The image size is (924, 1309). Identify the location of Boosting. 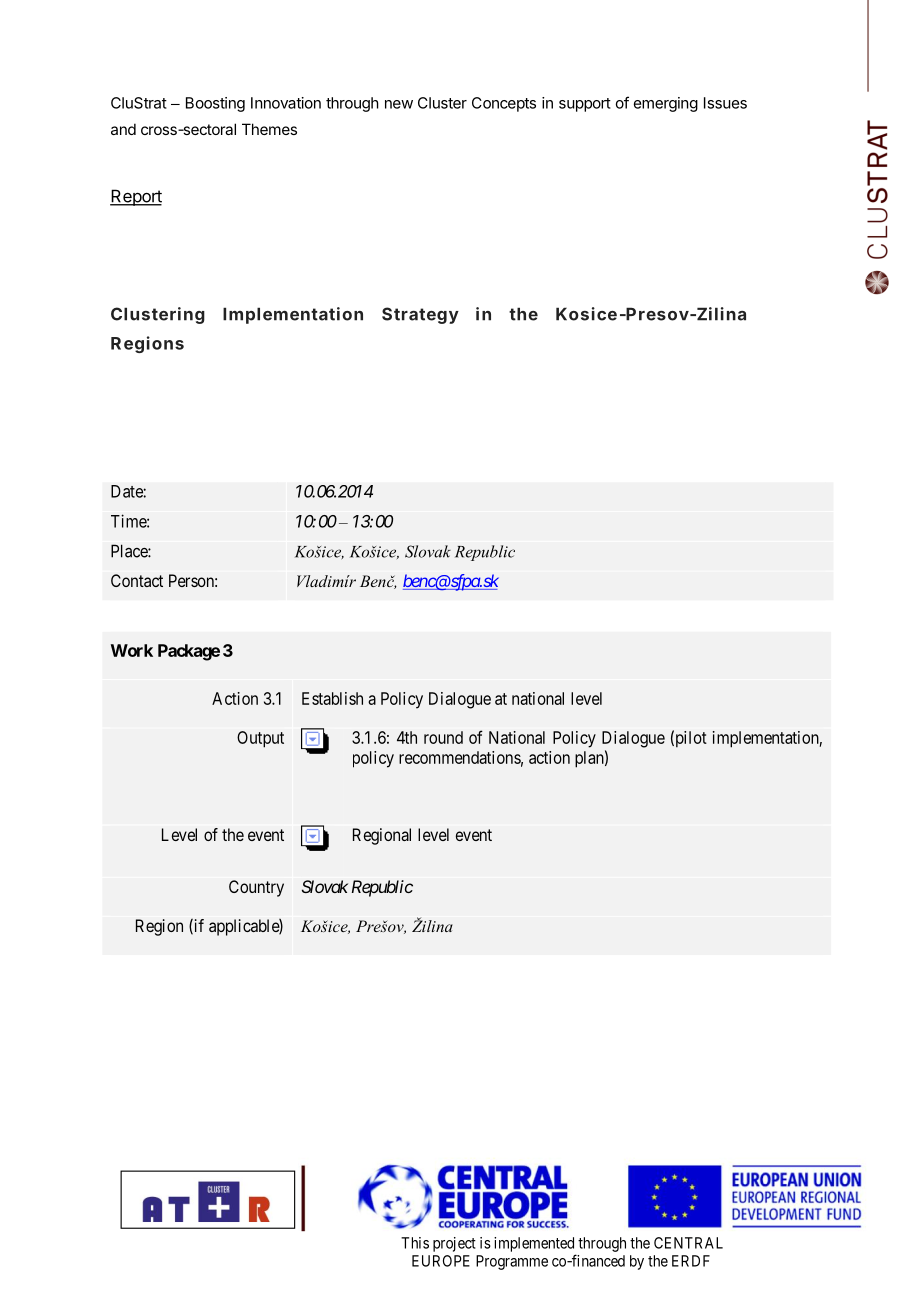
(215, 104).
